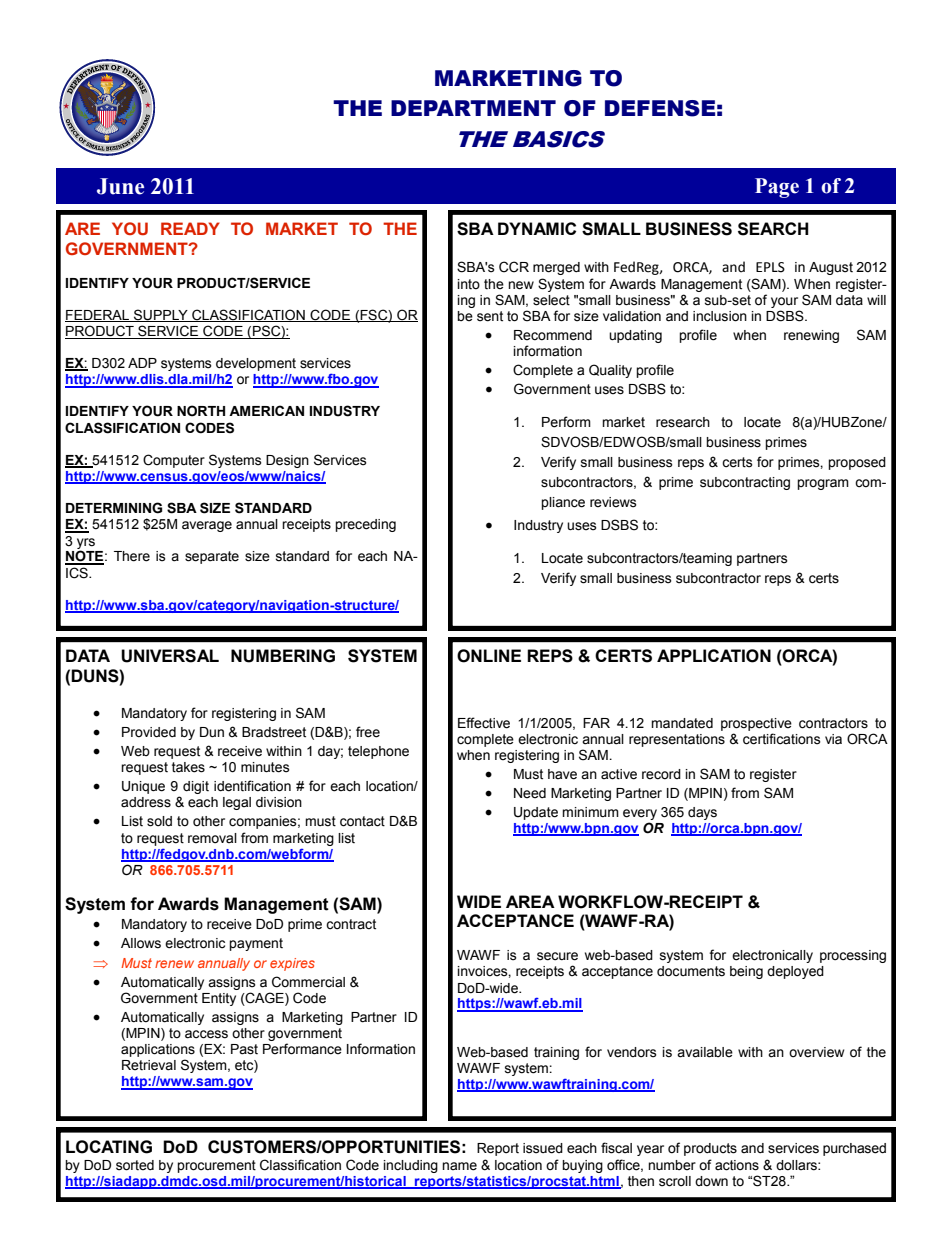 This page has height=1233, width=952. Describe the element at coordinates (120, 186) in the page. I see `June` at that location.
